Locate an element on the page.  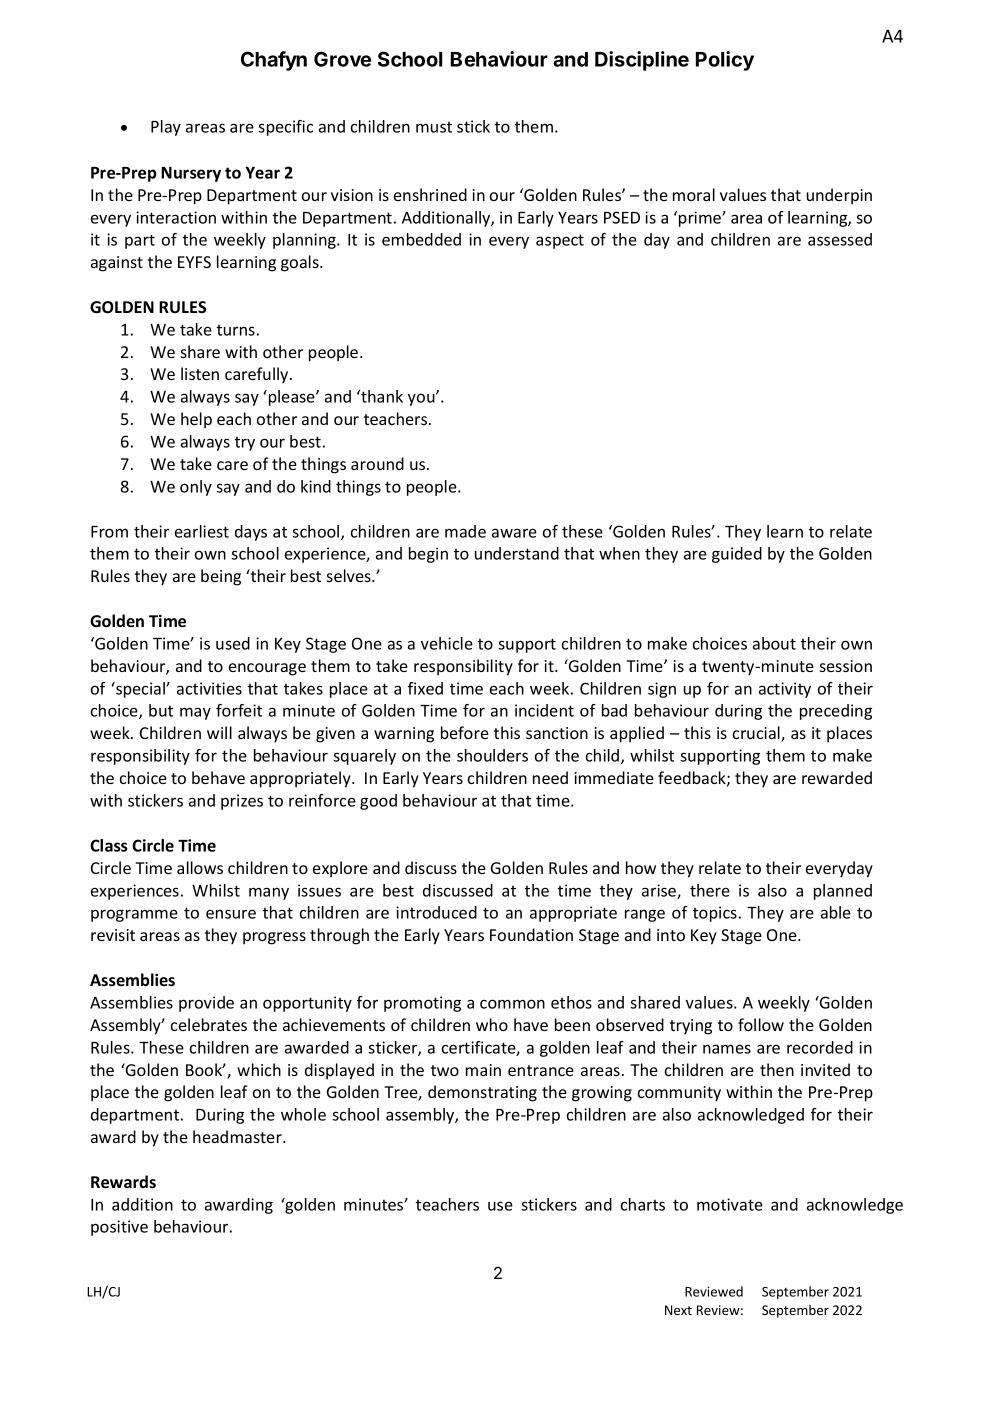
fixed is located at coordinates (425, 688).
